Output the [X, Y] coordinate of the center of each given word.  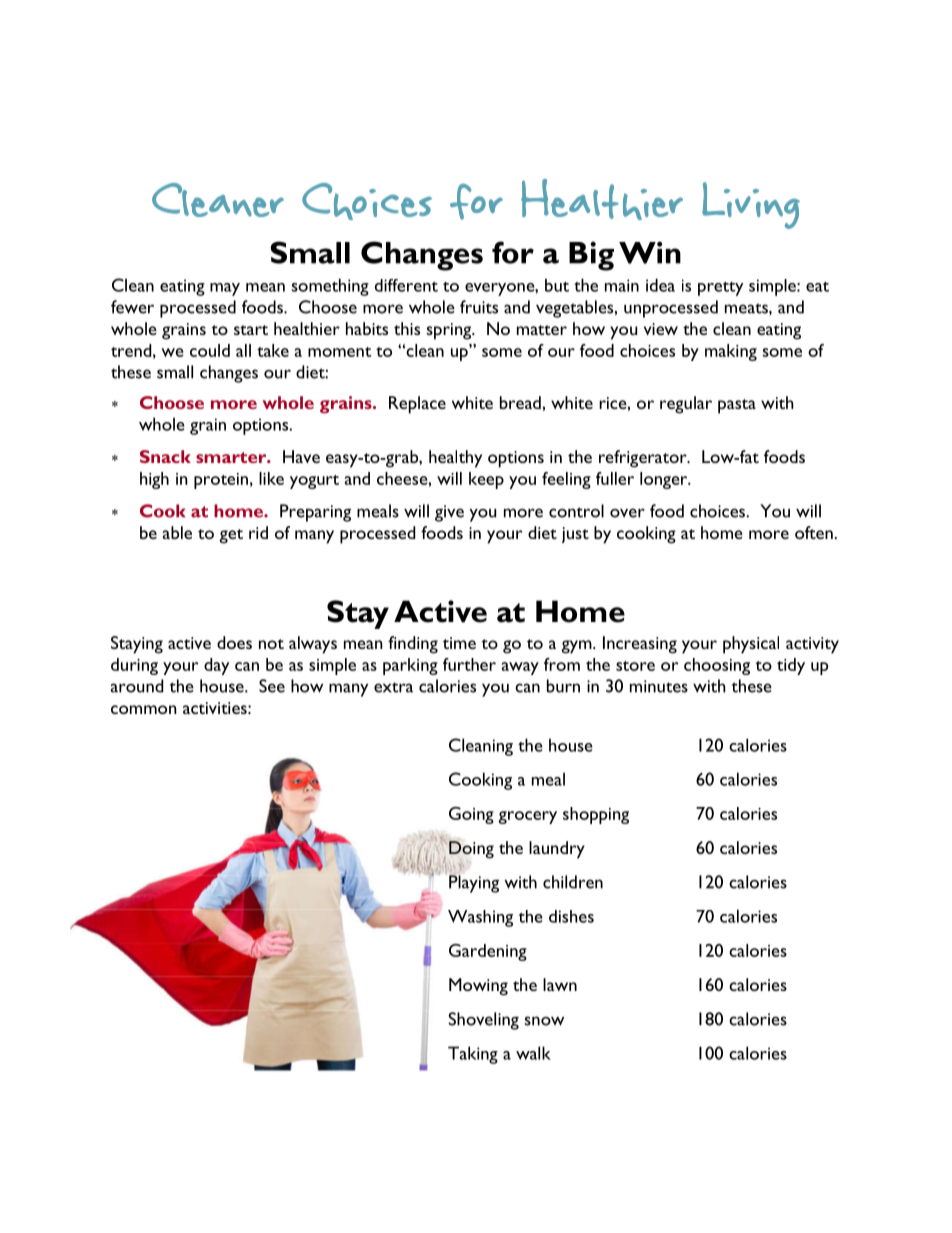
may [225, 289]
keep [486, 480]
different [406, 285]
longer [665, 480]
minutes [659, 686]
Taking [473, 1055]
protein [221, 481]
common [144, 709]
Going [471, 815]
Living [751, 205]
